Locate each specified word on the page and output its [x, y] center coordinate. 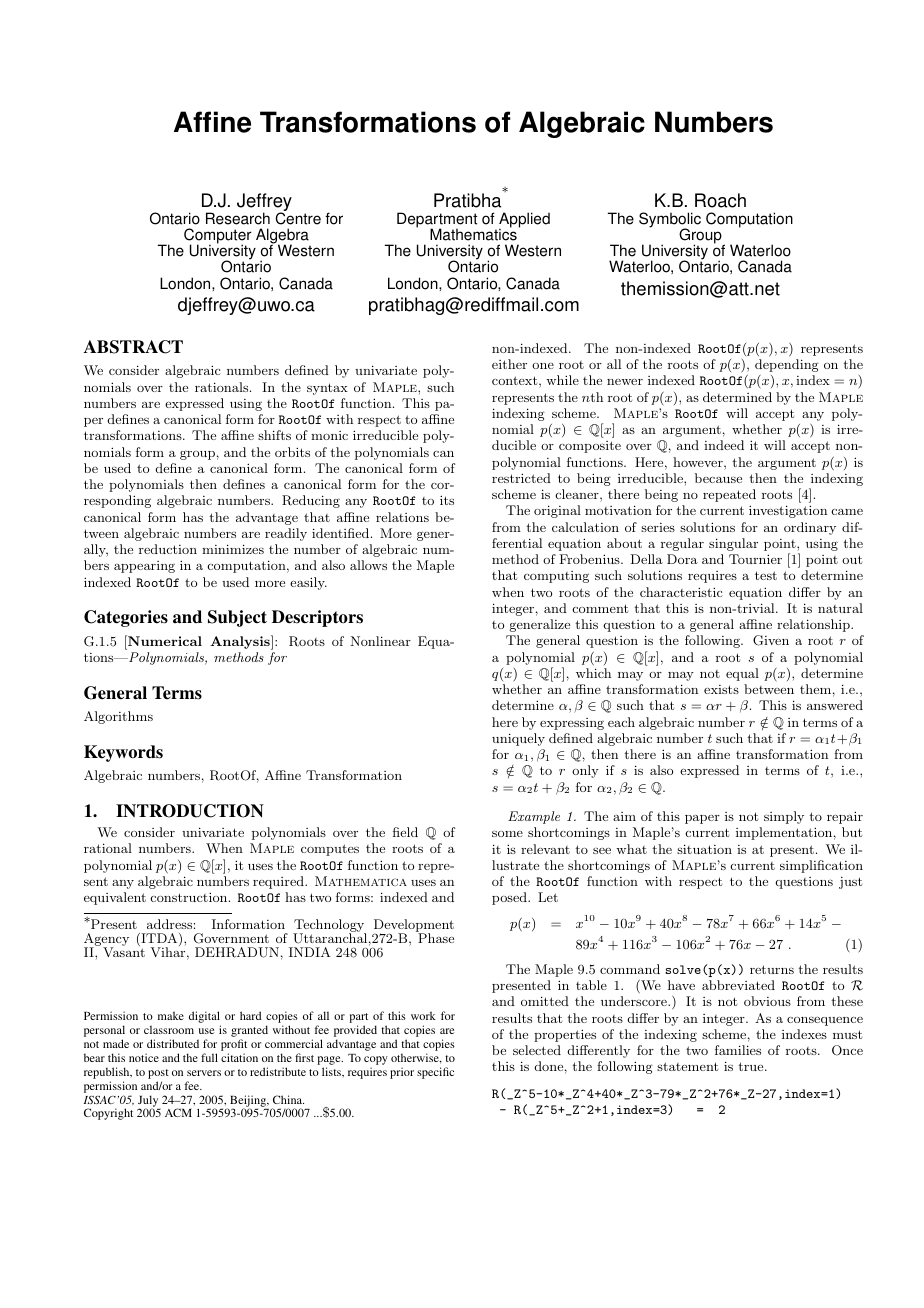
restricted [521, 478]
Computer [218, 237]
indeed [724, 445]
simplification [821, 866]
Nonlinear [380, 641]
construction [190, 897]
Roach [720, 200]
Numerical [164, 640]
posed [510, 898]
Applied [524, 221]
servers [204, 1073]
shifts [274, 435]
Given [771, 640]
